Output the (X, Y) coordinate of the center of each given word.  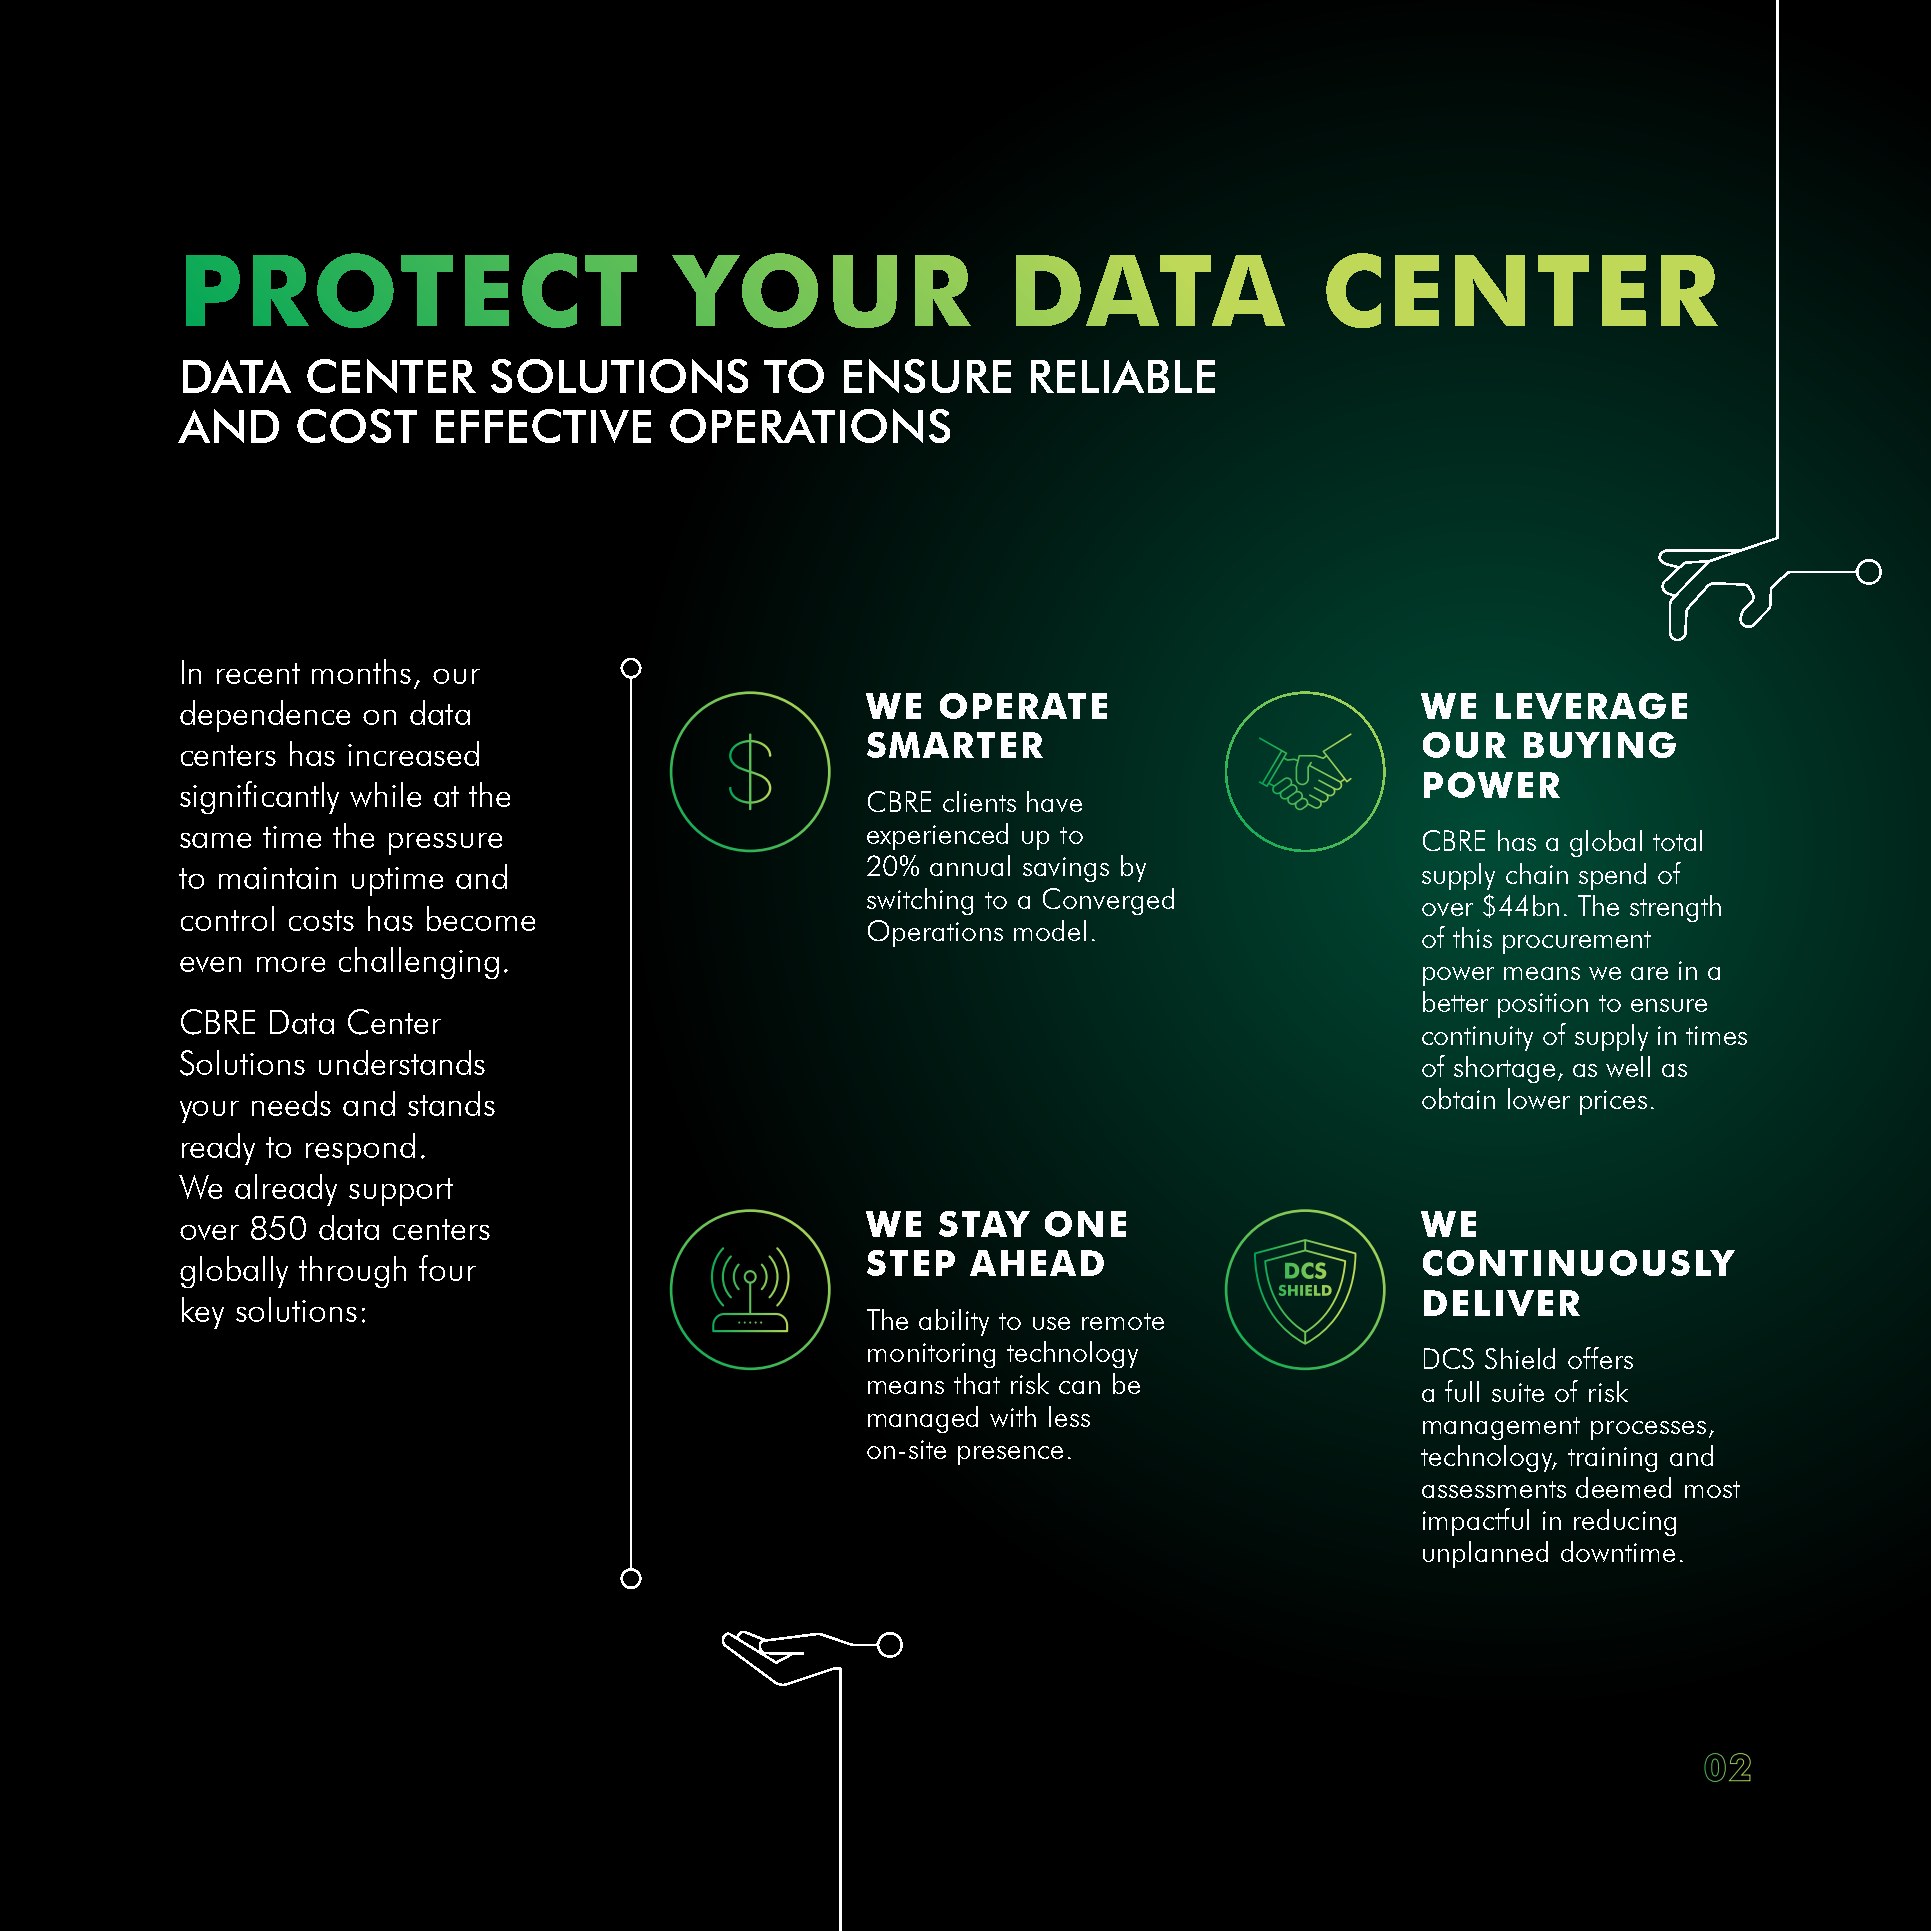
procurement (1577, 942)
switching (920, 901)
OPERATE (1023, 706)
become (481, 918)
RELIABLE (1123, 376)
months (361, 671)
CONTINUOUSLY (1579, 1263)
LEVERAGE (1591, 706)
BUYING (1600, 745)
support (401, 1192)
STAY (984, 1224)
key (203, 1313)
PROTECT (411, 290)
